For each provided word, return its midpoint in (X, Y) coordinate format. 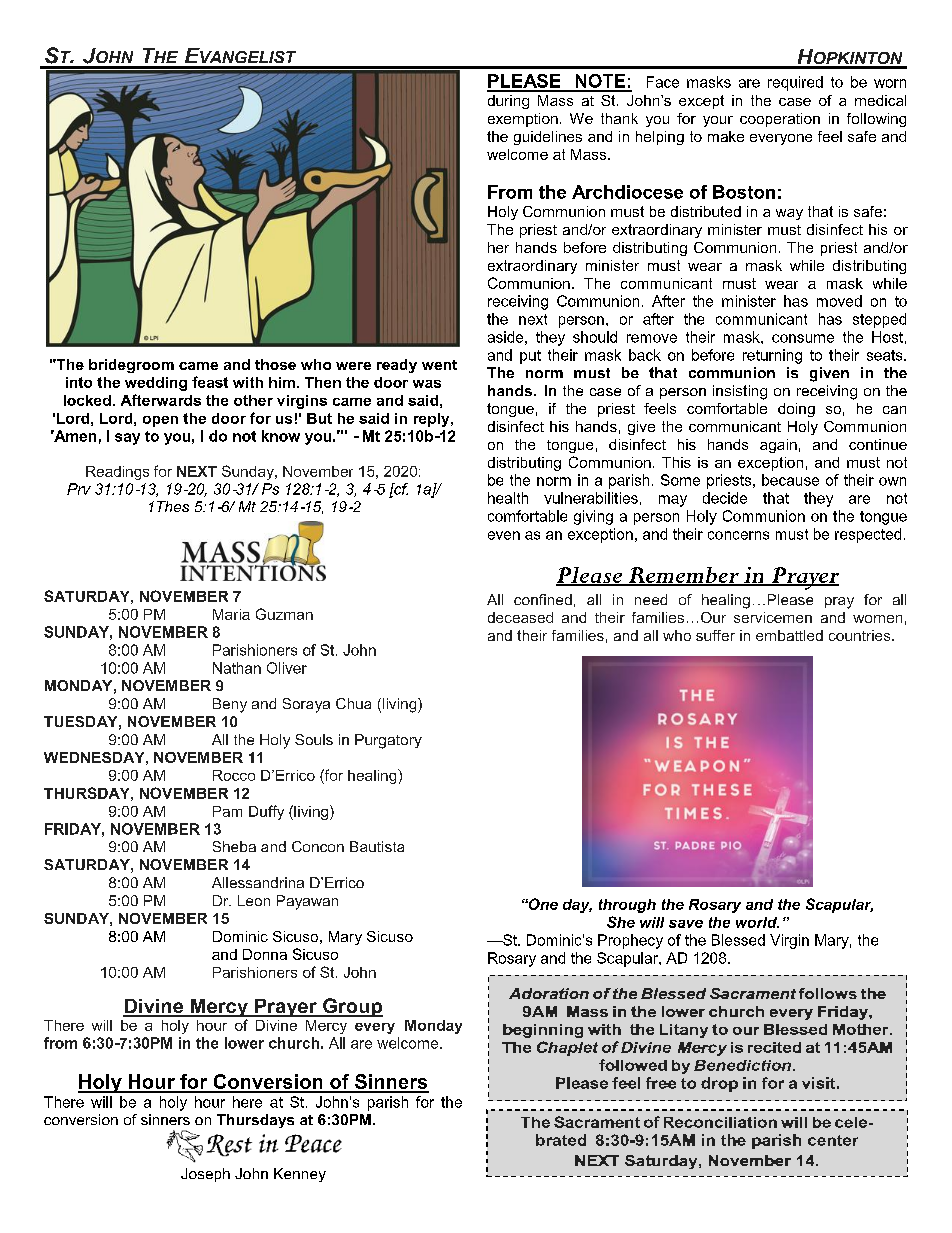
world (757, 922)
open (160, 421)
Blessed (738, 940)
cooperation (780, 120)
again (778, 446)
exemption (523, 120)
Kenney (300, 1175)
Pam (227, 811)
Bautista (377, 846)
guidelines (548, 138)
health (508, 498)
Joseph (205, 1175)
